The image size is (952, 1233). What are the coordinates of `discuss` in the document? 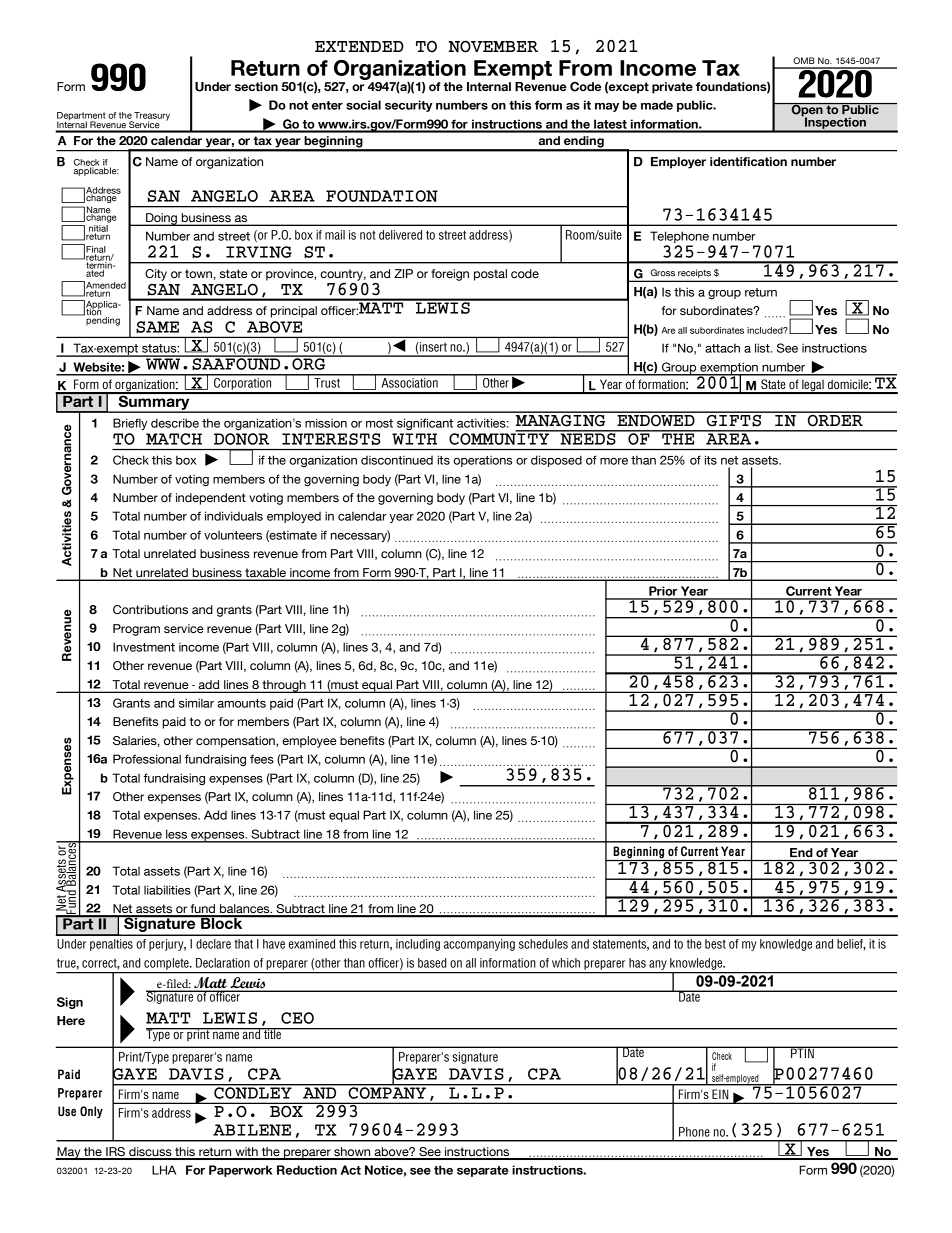 It's located at (150, 1153).
